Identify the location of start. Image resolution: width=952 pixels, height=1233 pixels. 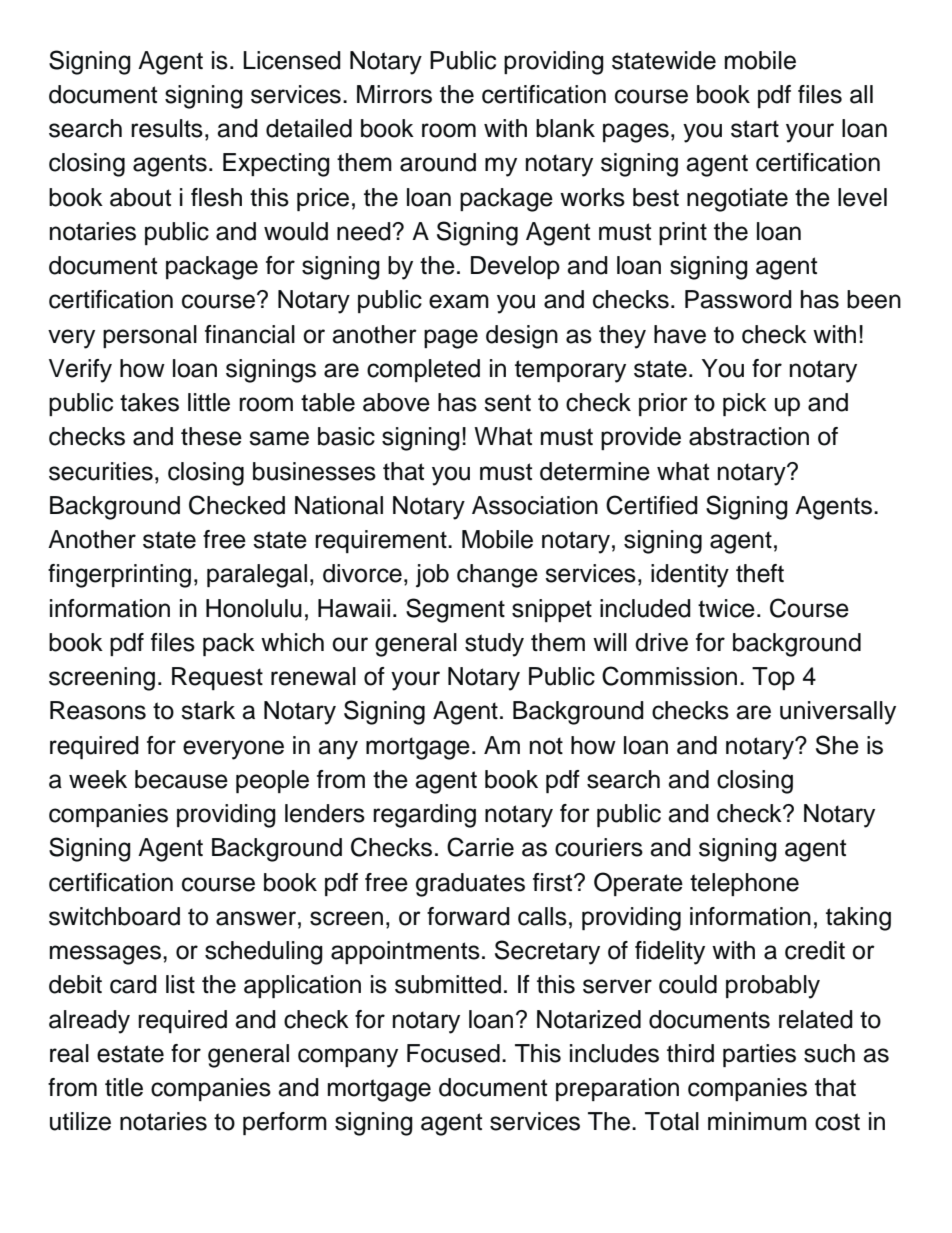
(755, 129).
